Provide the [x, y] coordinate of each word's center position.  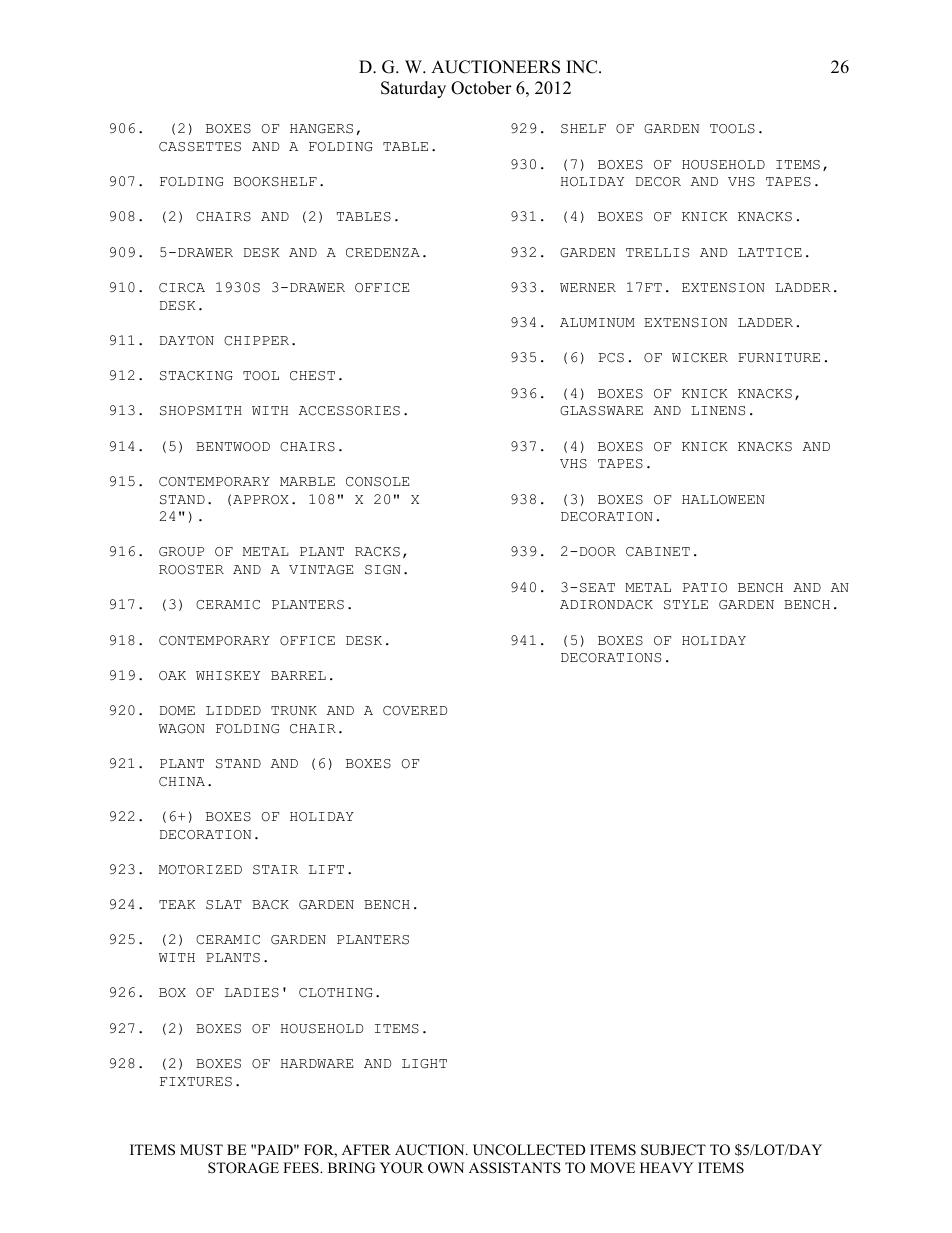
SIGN [383, 570]
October [481, 88]
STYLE [686, 605]
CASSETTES [200, 147]
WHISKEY [228, 676]
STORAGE [243, 1168]
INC [583, 67]
